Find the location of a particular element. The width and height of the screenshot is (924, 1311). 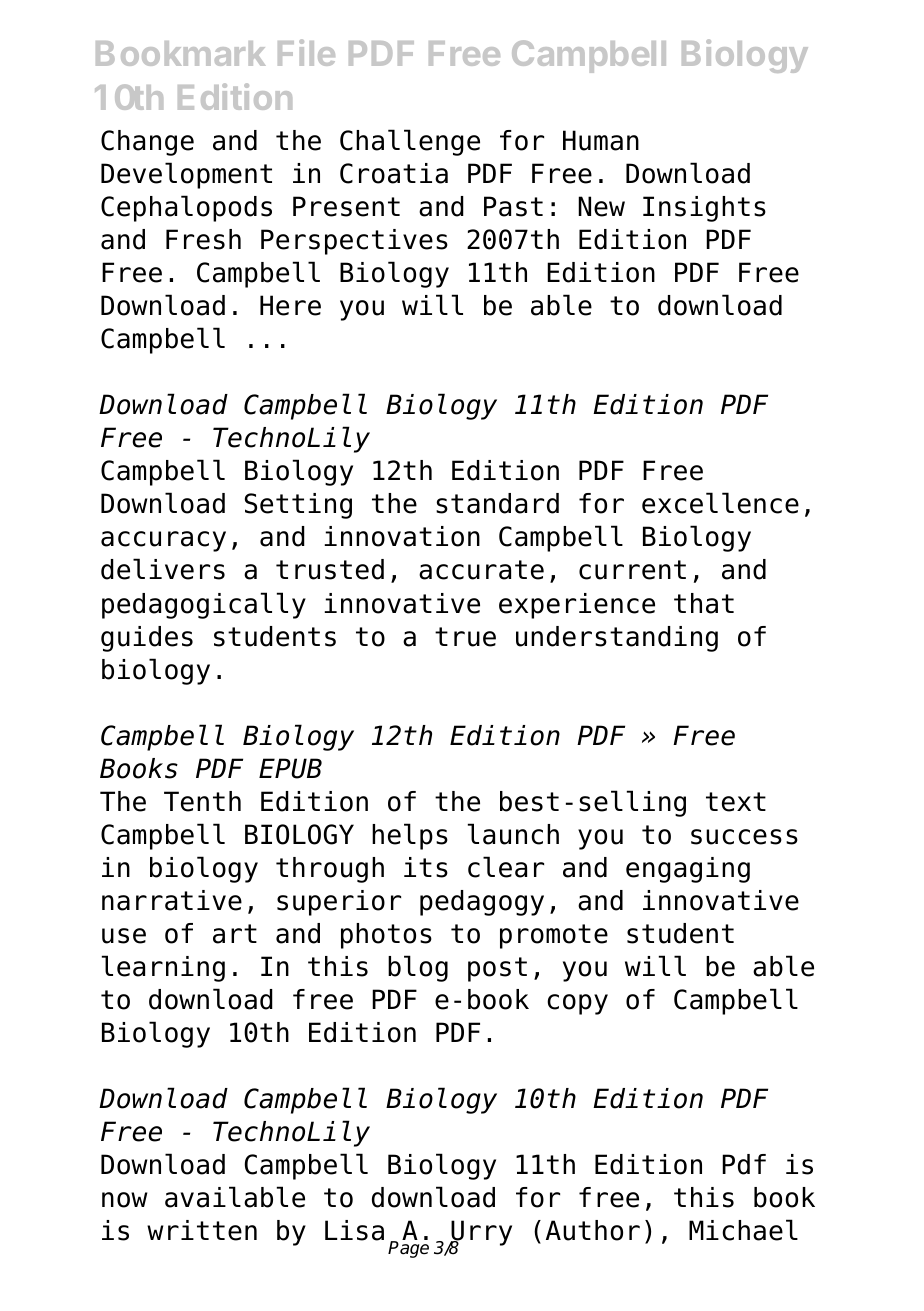

written is located at coordinates (202, 1230).
